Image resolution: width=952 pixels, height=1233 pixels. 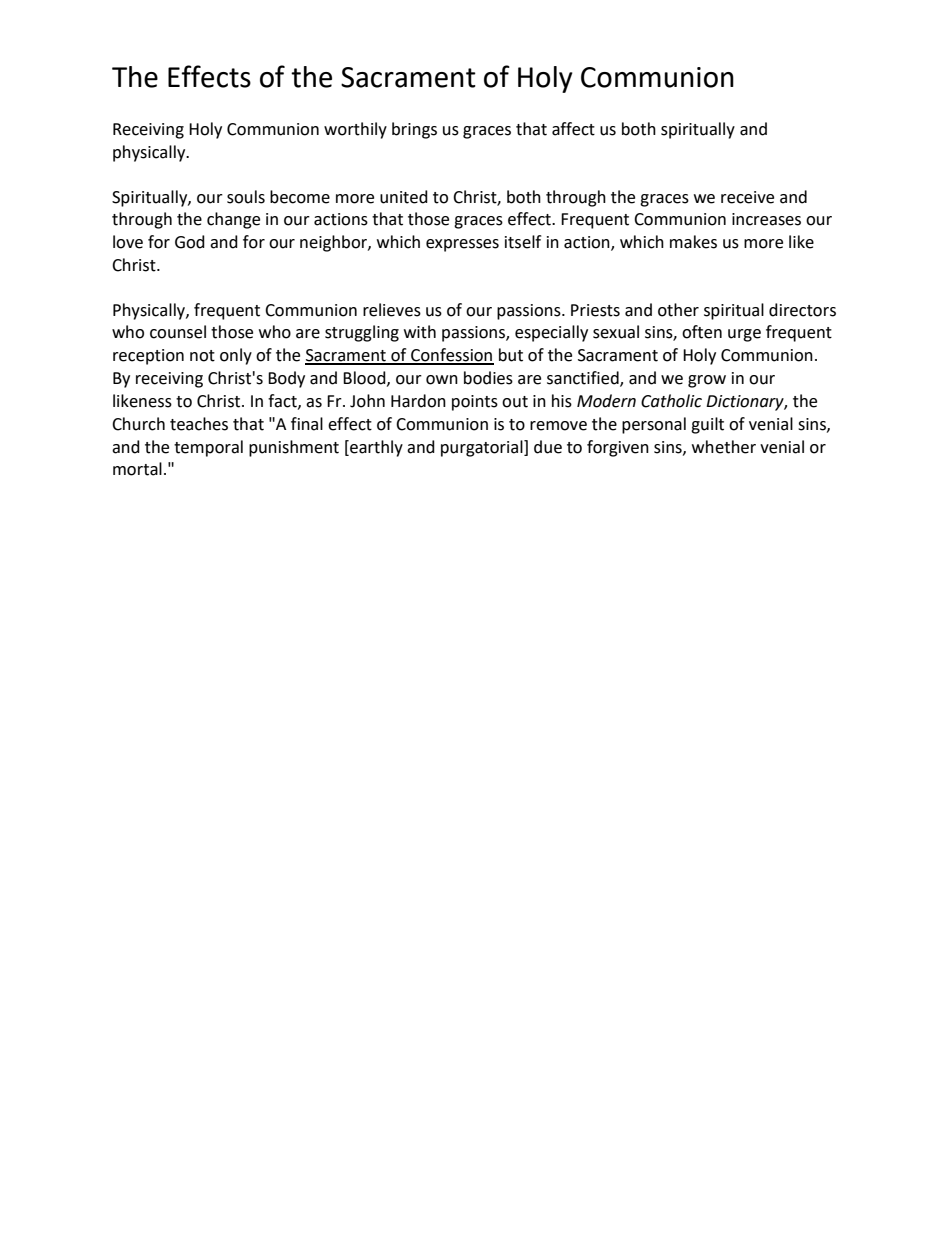 I want to click on Body, so click(x=286, y=379).
